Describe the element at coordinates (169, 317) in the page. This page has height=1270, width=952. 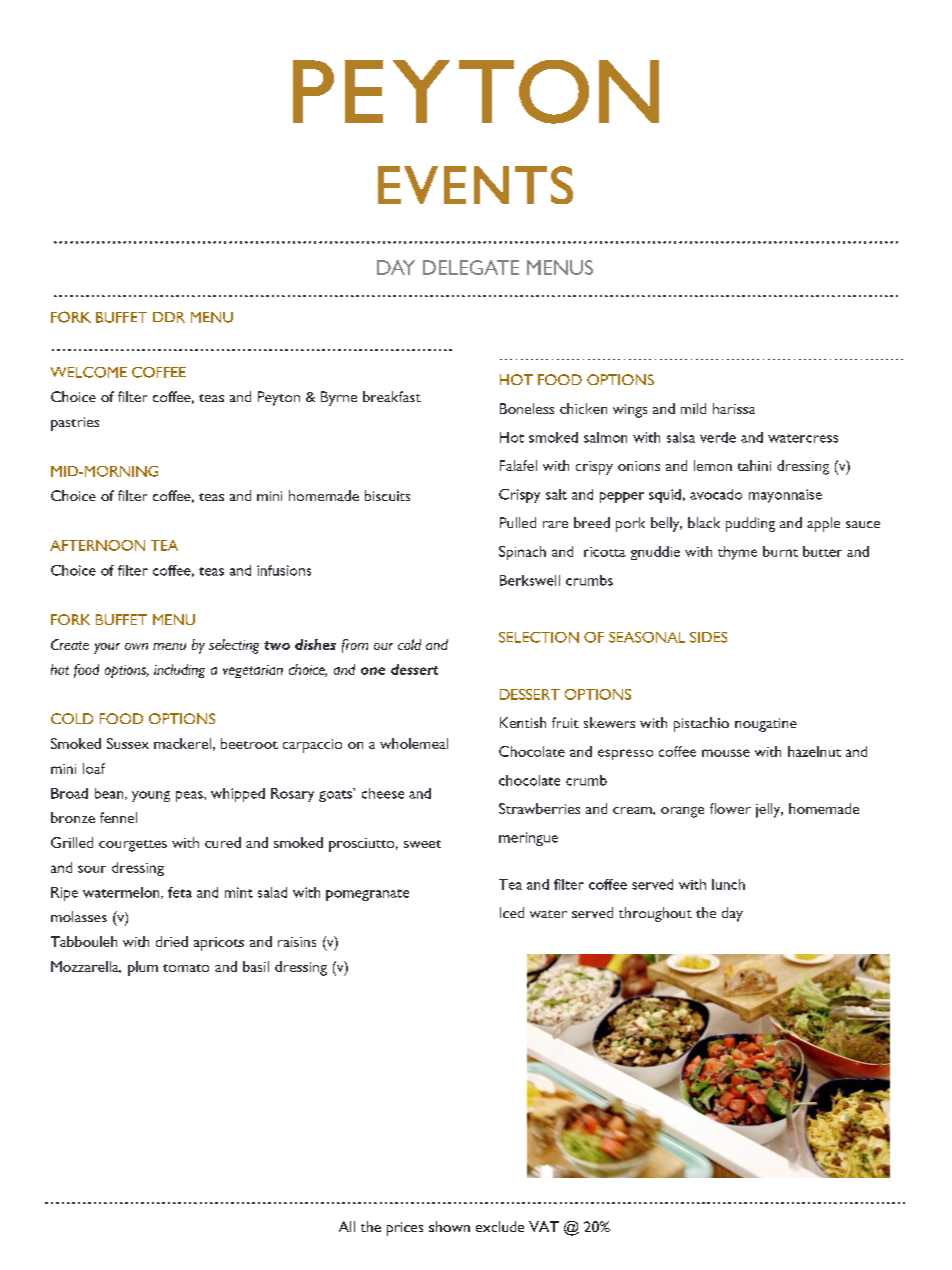
I see `DDR` at that location.
